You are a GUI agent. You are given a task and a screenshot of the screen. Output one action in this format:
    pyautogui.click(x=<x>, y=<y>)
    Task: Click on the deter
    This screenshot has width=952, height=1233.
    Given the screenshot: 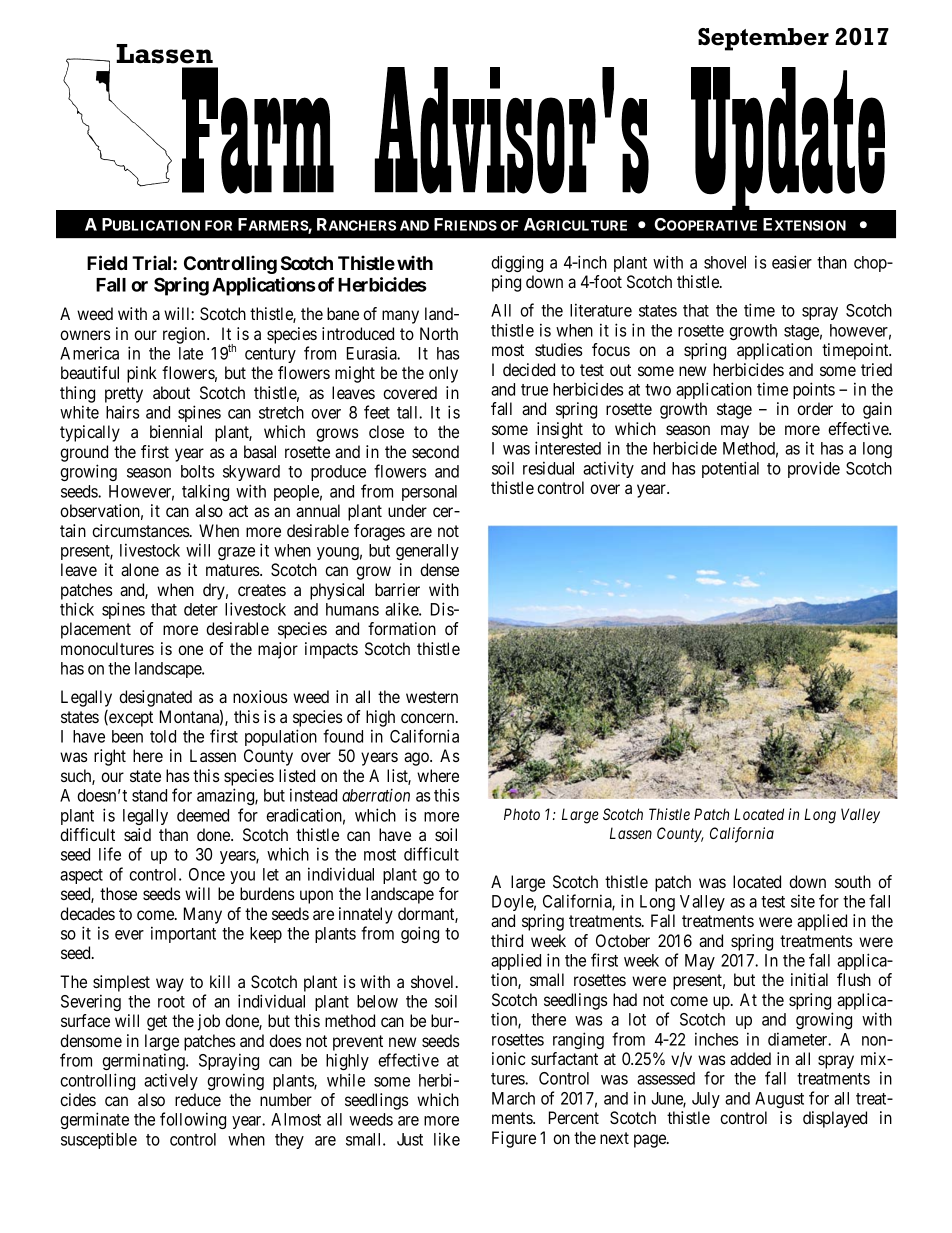 What is the action you would take?
    pyautogui.click(x=201, y=609)
